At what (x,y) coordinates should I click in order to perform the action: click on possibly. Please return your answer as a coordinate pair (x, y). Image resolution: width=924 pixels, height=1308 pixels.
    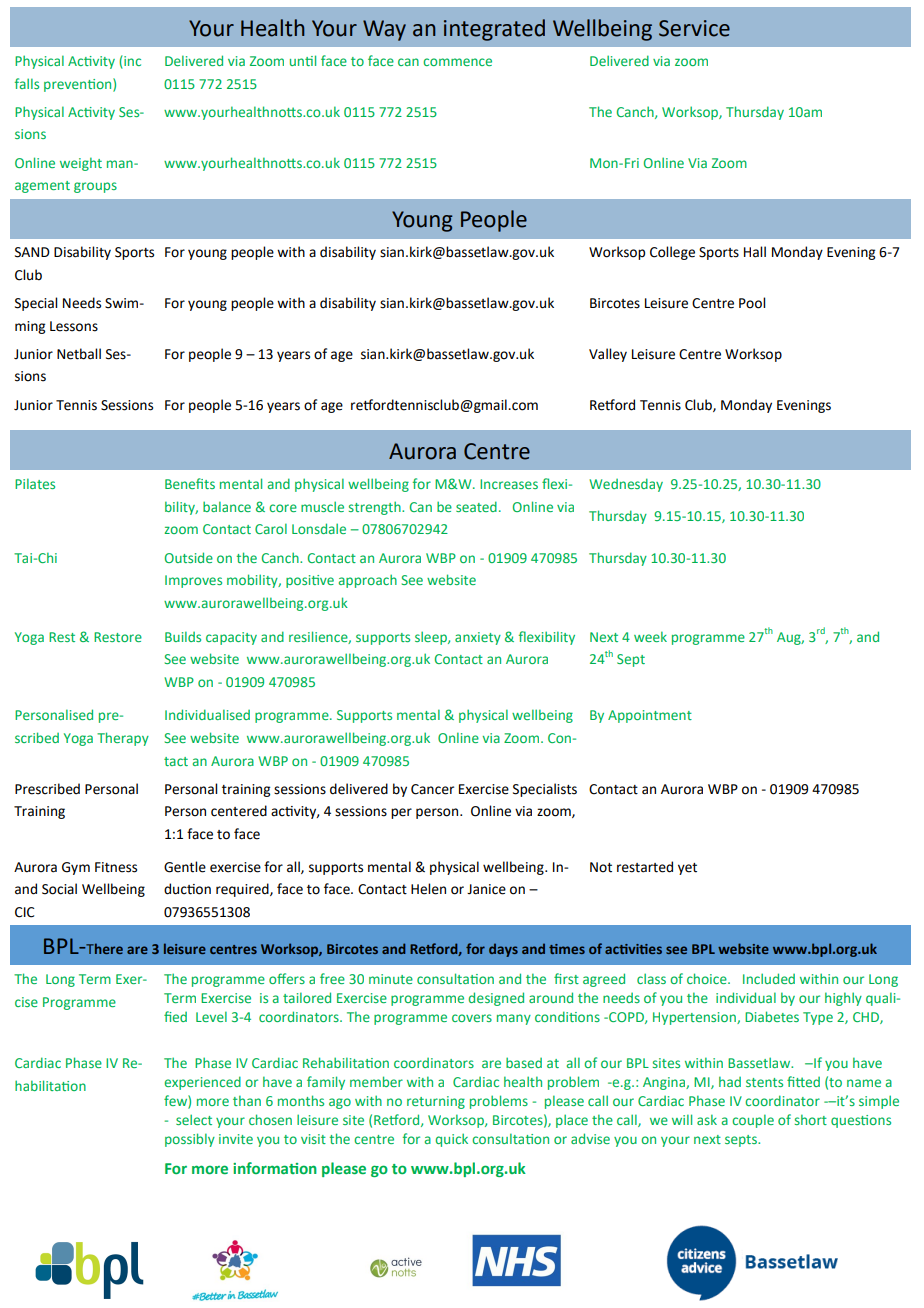
    Looking at the image, I should click on (190, 1140).
